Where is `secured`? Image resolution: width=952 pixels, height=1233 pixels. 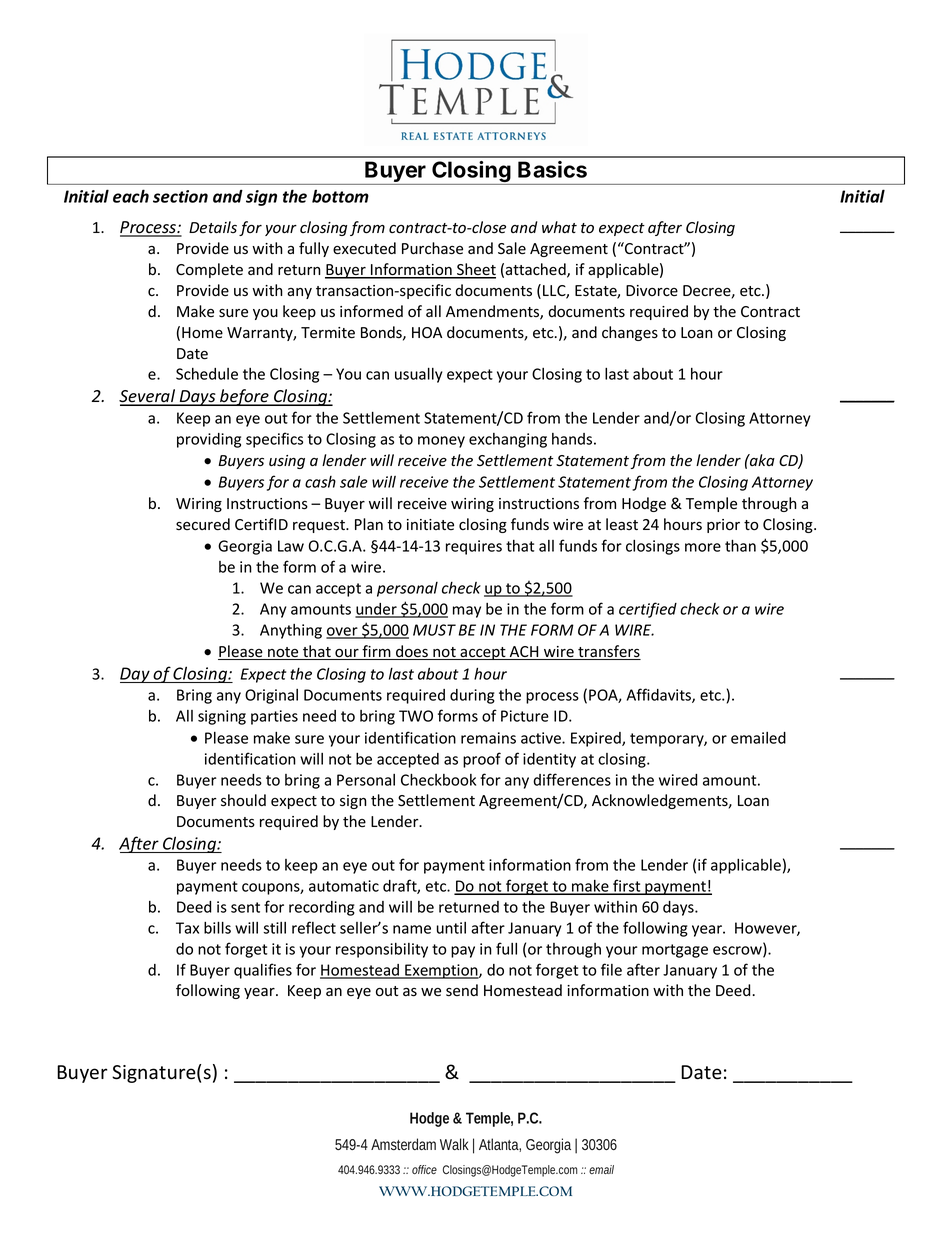
secured is located at coordinates (203, 524).
